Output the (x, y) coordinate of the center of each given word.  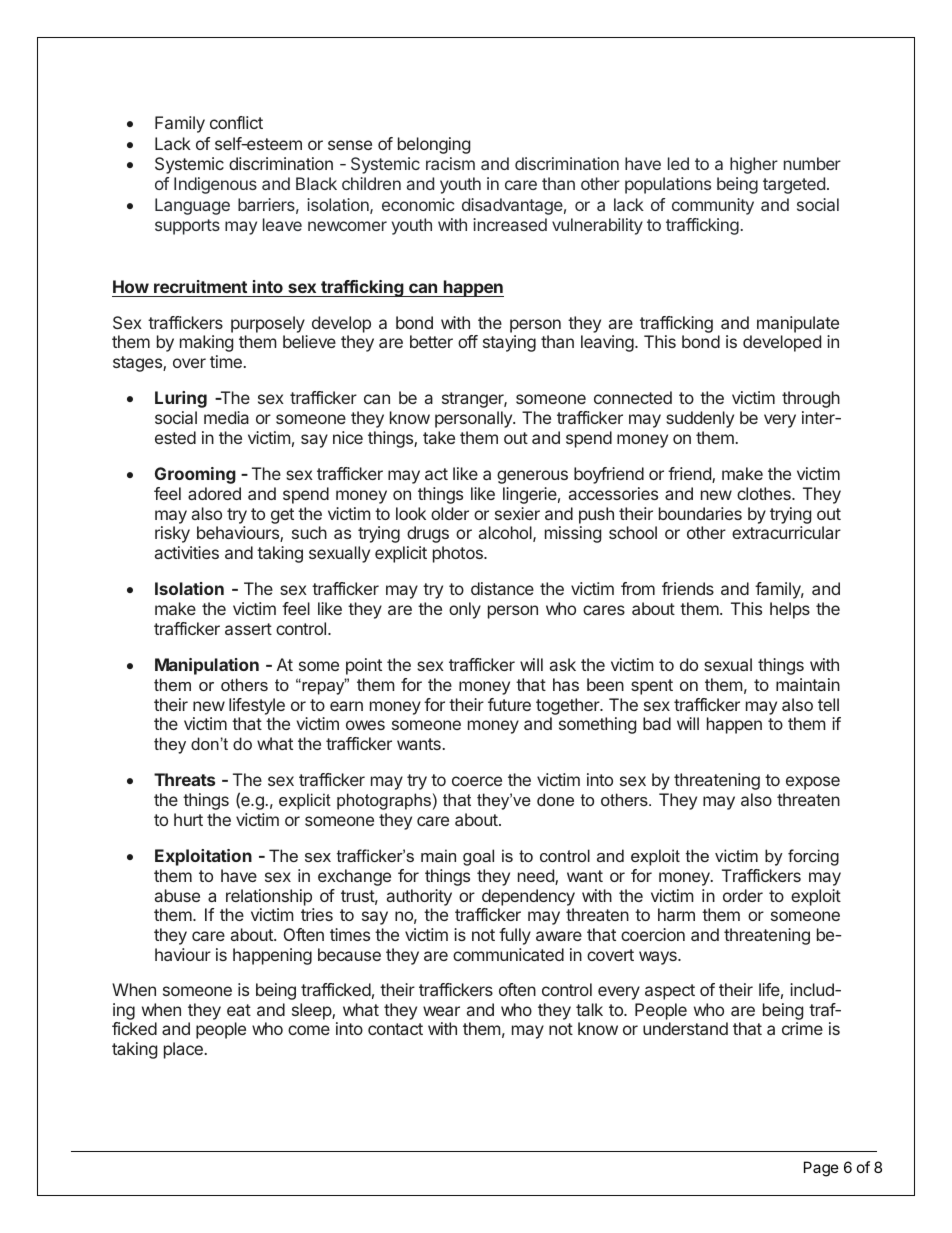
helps (790, 610)
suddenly (700, 419)
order (743, 895)
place (183, 1050)
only (465, 610)
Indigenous (215, 185)
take (439, 437)
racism (450, 163)
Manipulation (207, 666)
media (226, 417)
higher (754, 165)
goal (478, 857)
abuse (177, 895)
